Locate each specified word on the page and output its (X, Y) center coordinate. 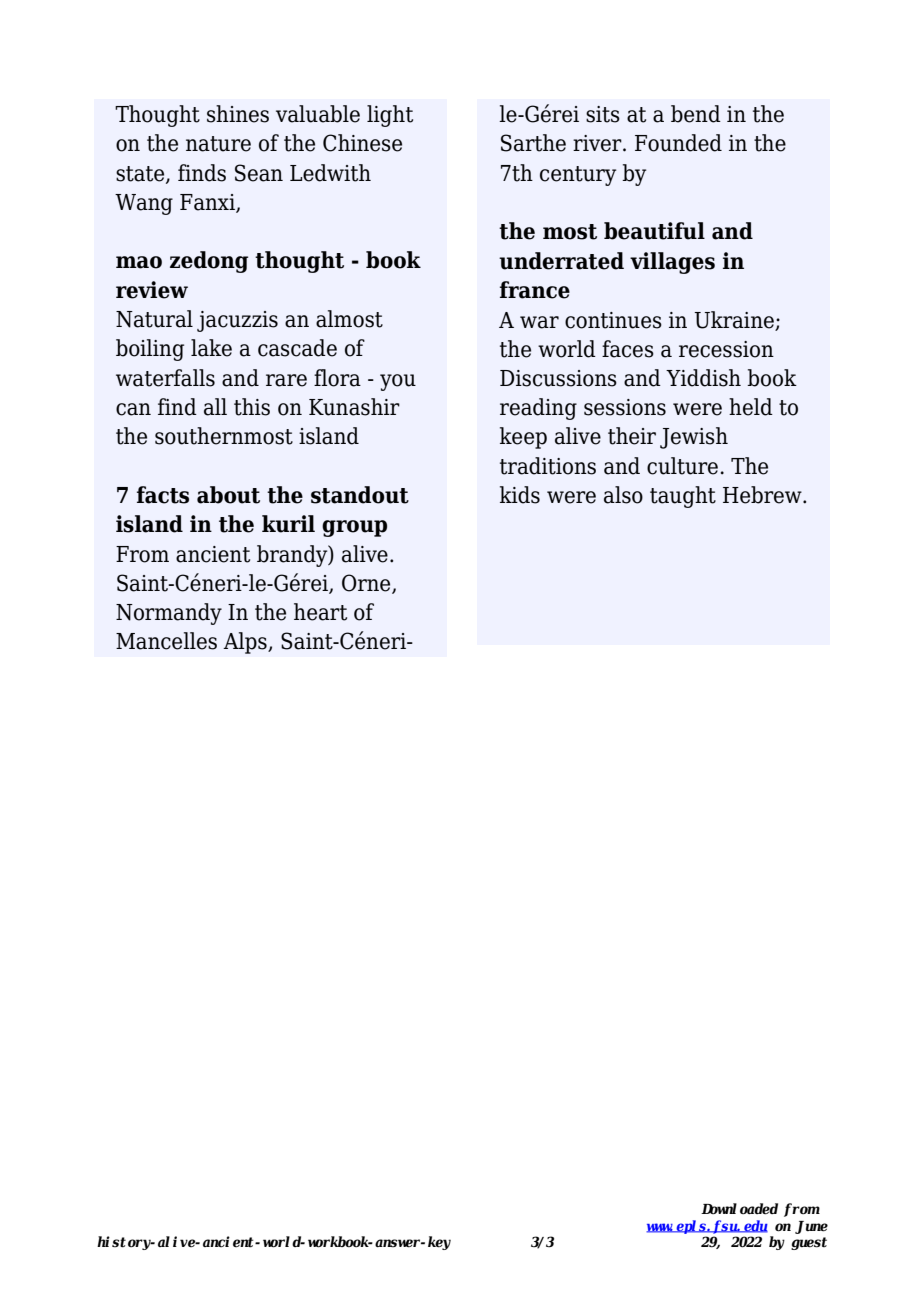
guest (809, 1243)
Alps (246, 643)
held (751, 407)
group (354, 528)
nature (218, 144)
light (390, 116)
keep (523, 438)
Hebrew (763, 495)
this (252, 407)
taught (683, 497)
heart (320, 612)
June (811, 1227)
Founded (678, 143)
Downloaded (739, 1209)
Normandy (169, 614)
